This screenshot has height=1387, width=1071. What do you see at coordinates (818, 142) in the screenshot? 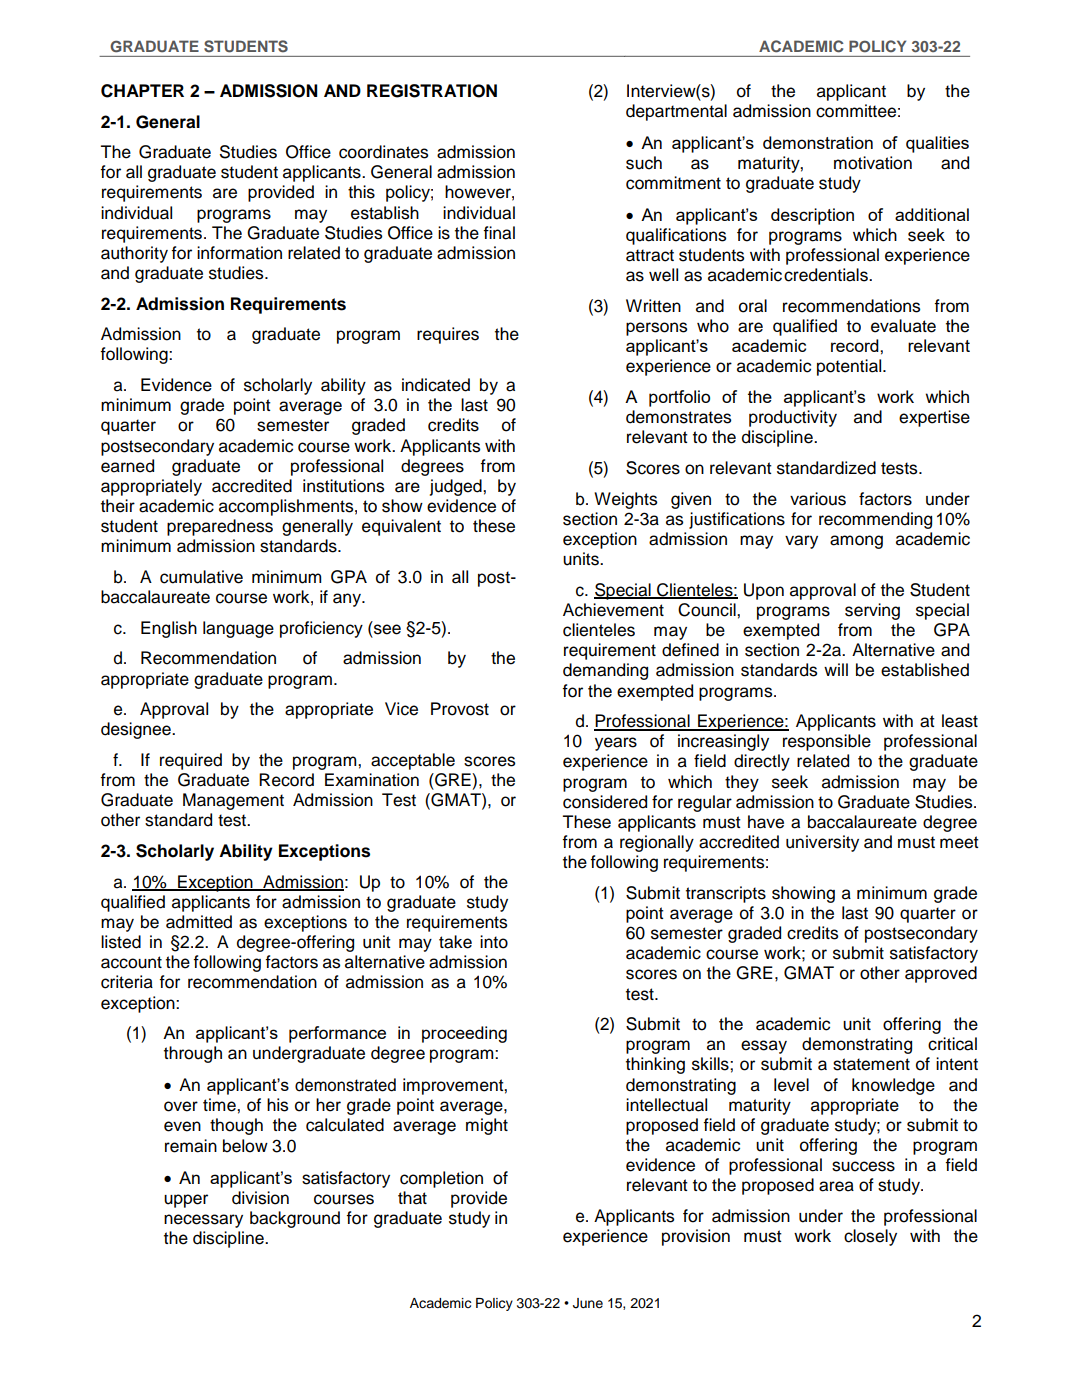
I see `demonstration` at bounding box center [818, 142].
